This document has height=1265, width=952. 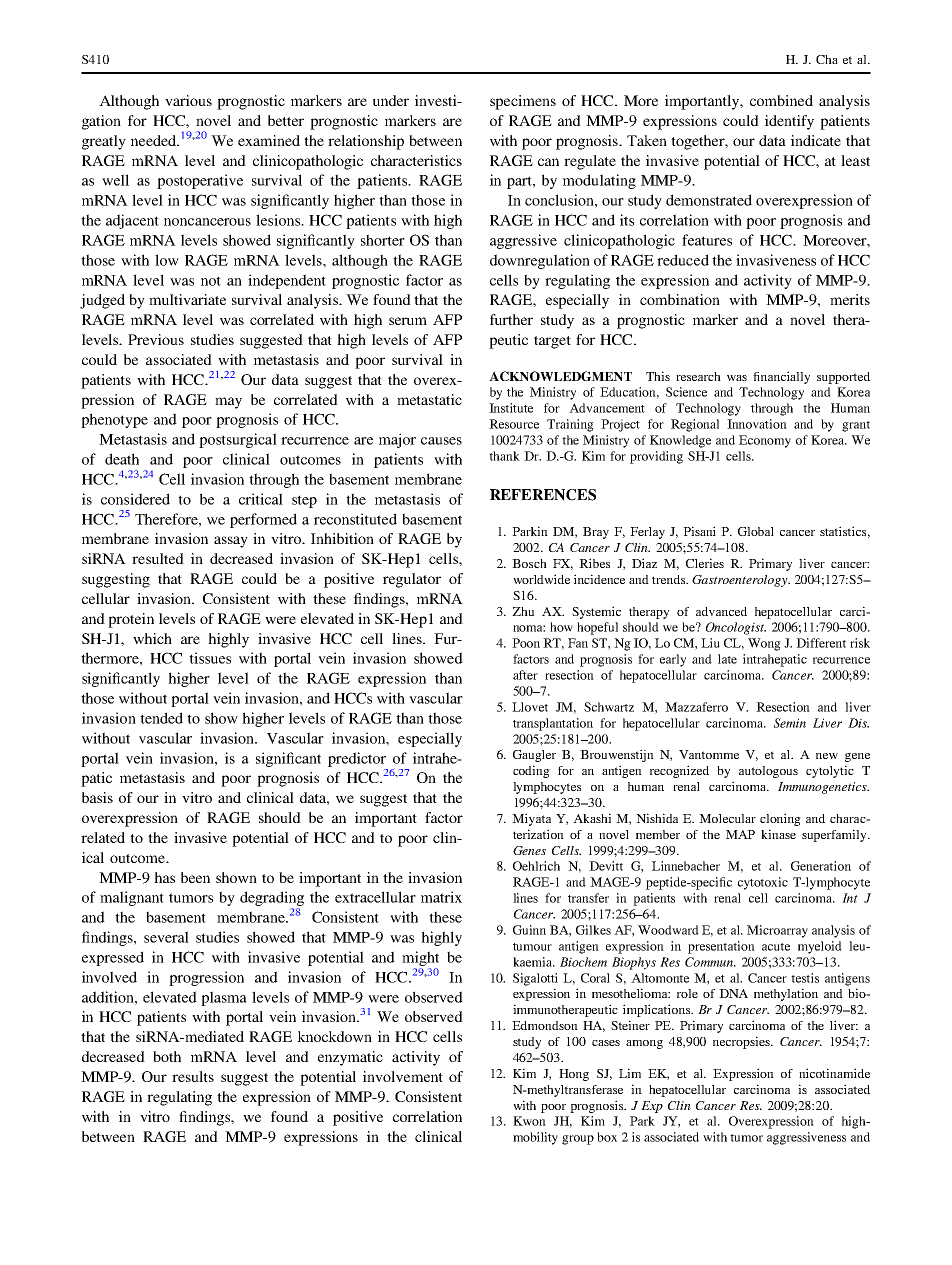 What do you see at coordinates (193, 1076) in the document?
I see `results` at bounding box center [193, 1076].
